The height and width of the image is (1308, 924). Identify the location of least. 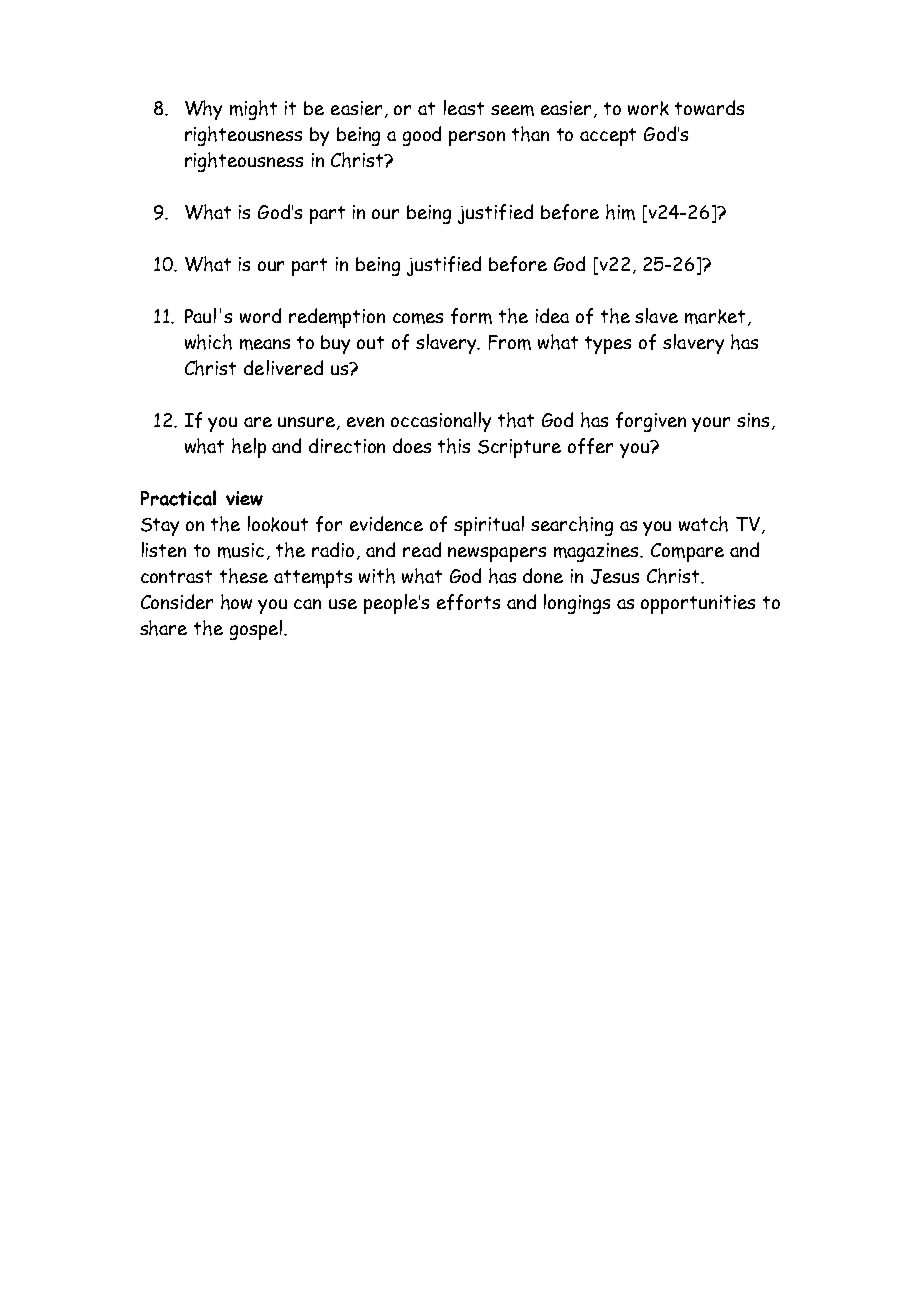
(464, 107).
